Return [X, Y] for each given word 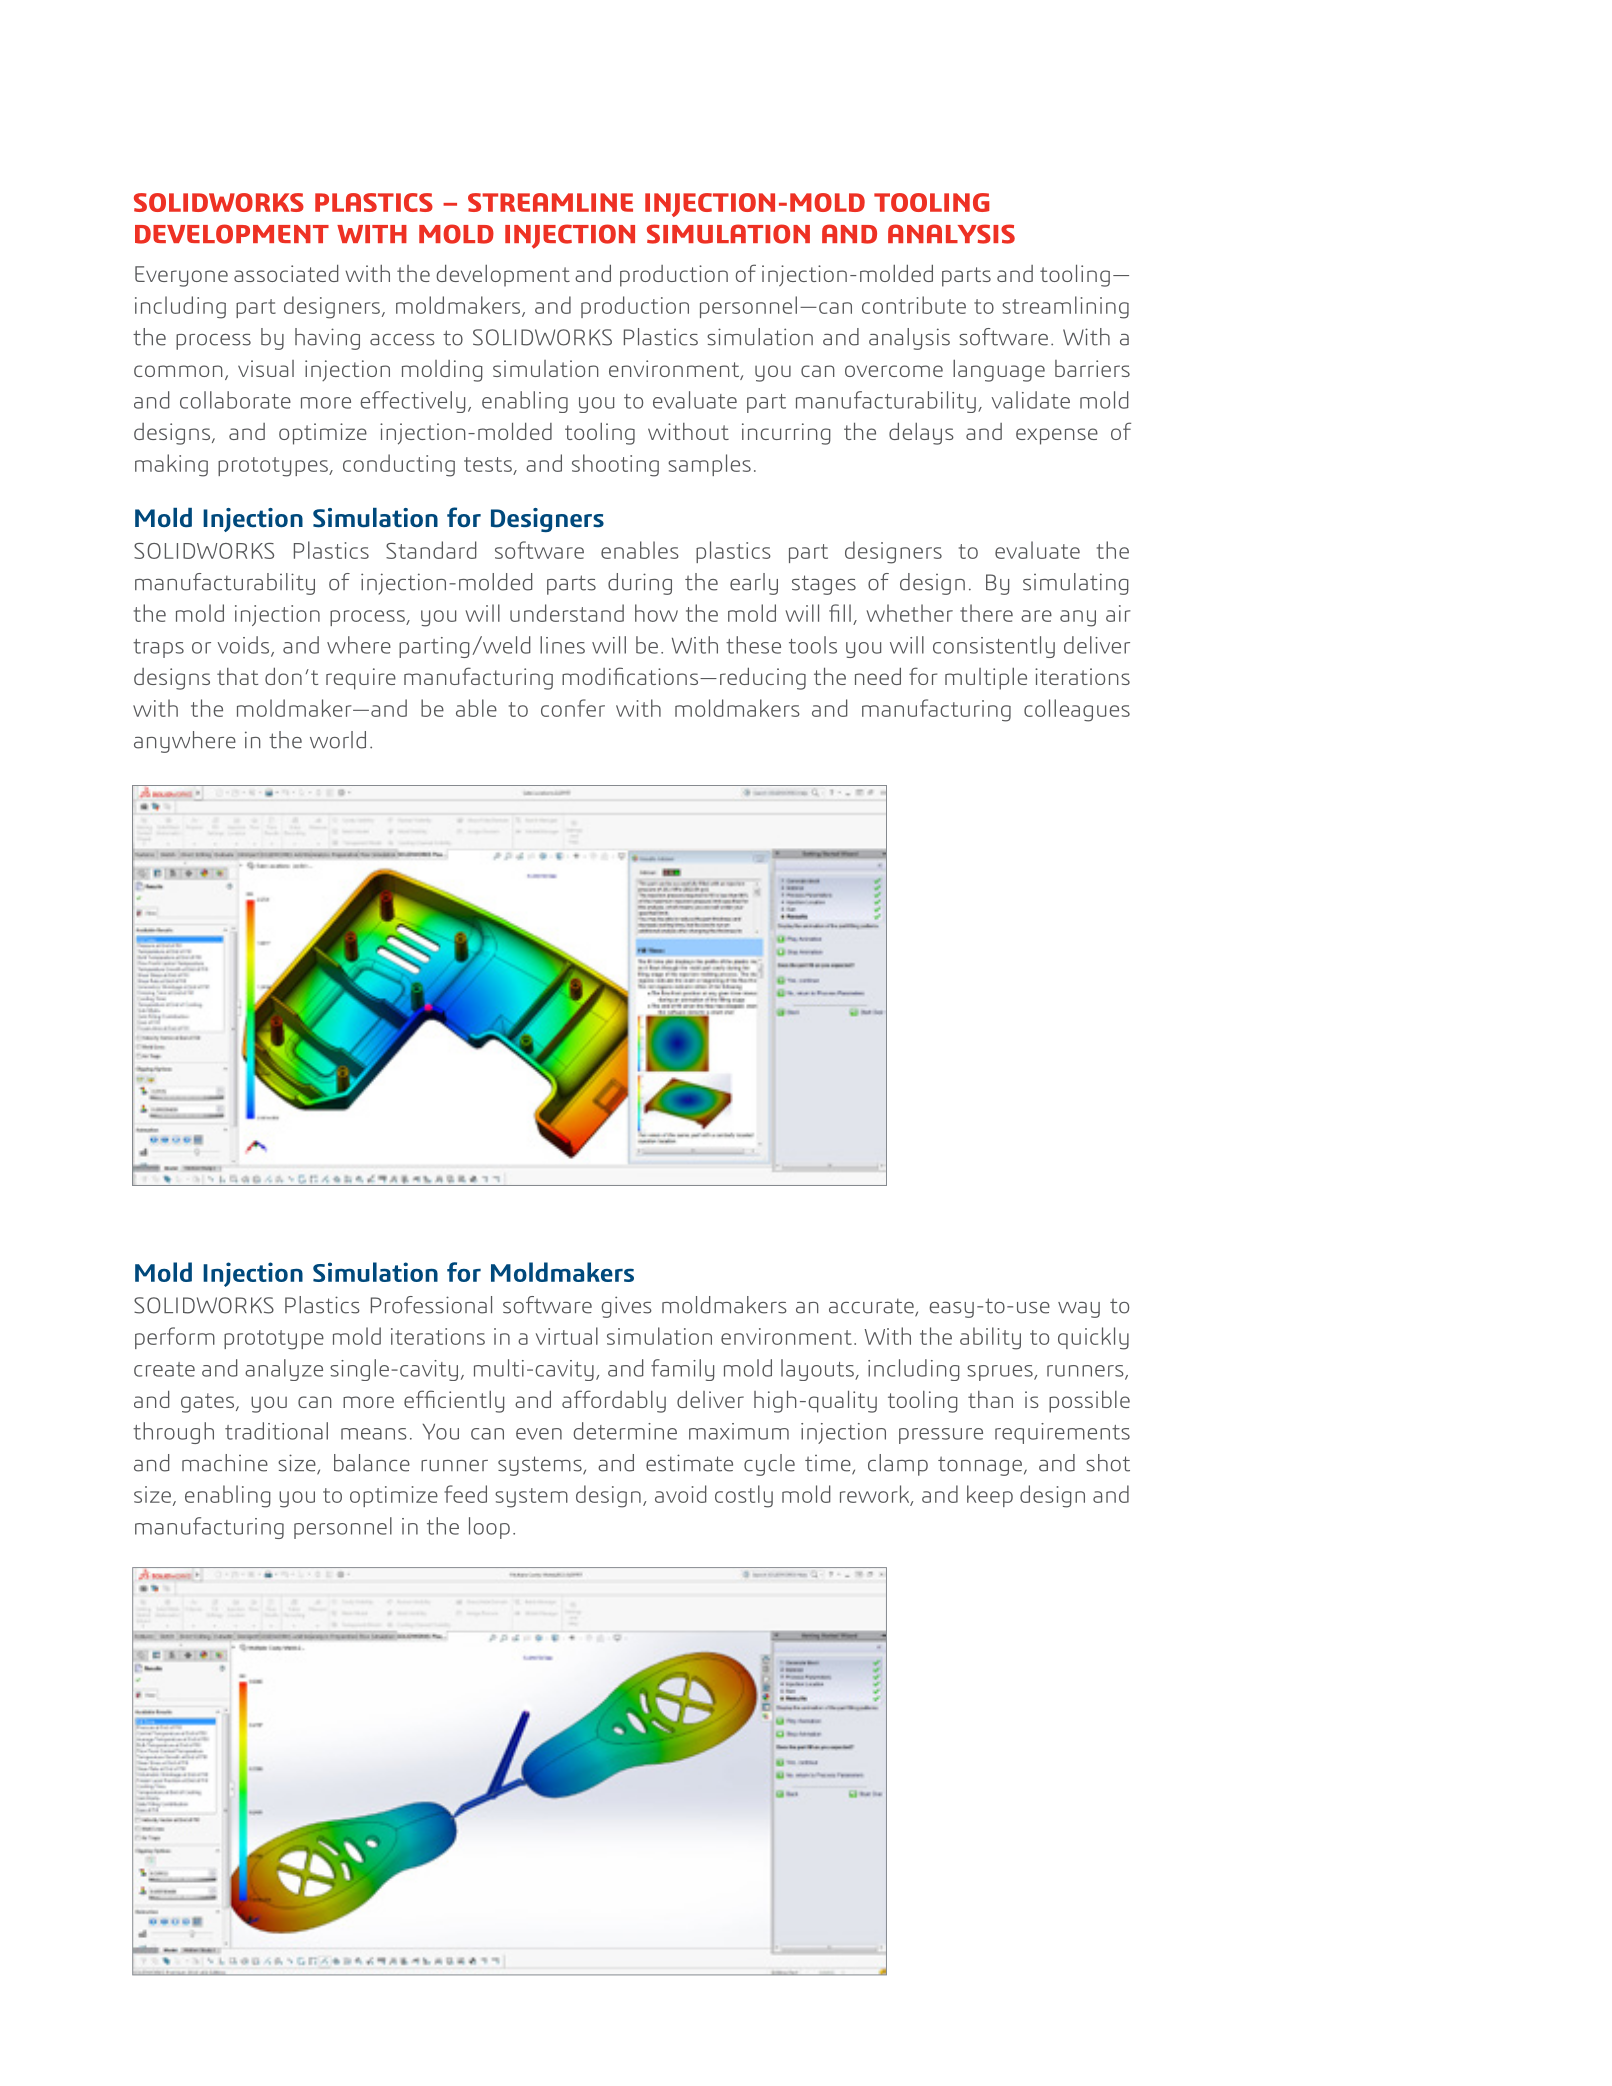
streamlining [1065, 307]
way [1079, 1310]
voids [245, 646]
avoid [681, 1494]
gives [626, 1307]
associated [286, 273]
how [656, 613]
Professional [431, 1305]
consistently [994, 647]
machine [225, 1463]
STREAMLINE [550, 202]
